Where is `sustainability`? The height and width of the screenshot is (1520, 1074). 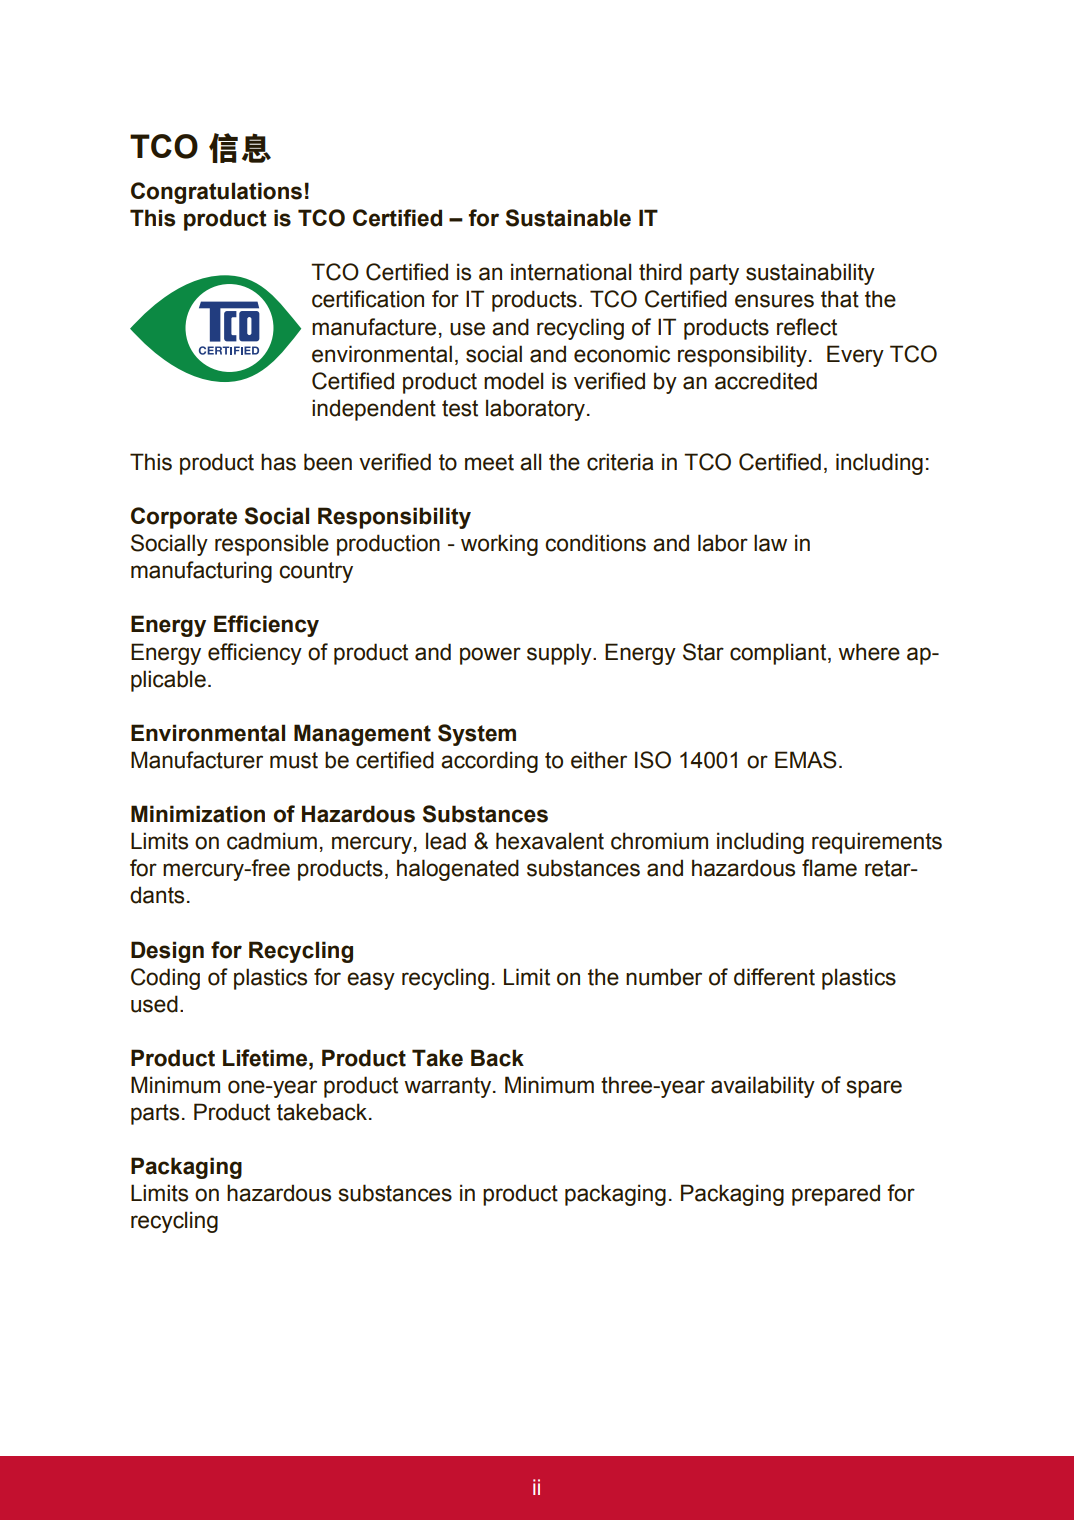 sustainability is located at coordinates (810, 274).
